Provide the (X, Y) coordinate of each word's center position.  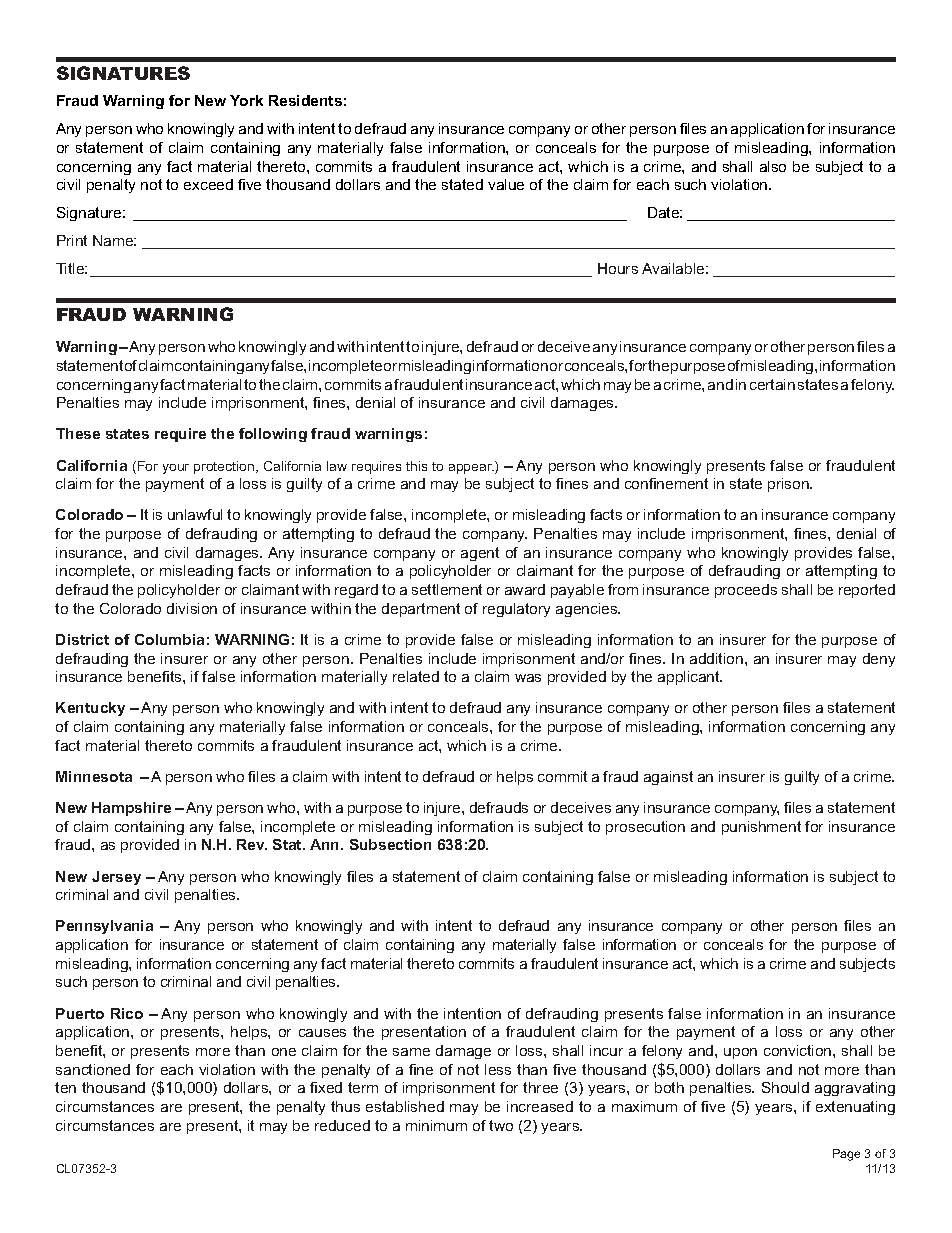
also (773, 166)
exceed (208, 184)
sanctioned (93, 1069)
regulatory (516, 610)
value (506, 184)
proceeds (746, 591)
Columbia (169, 639)
